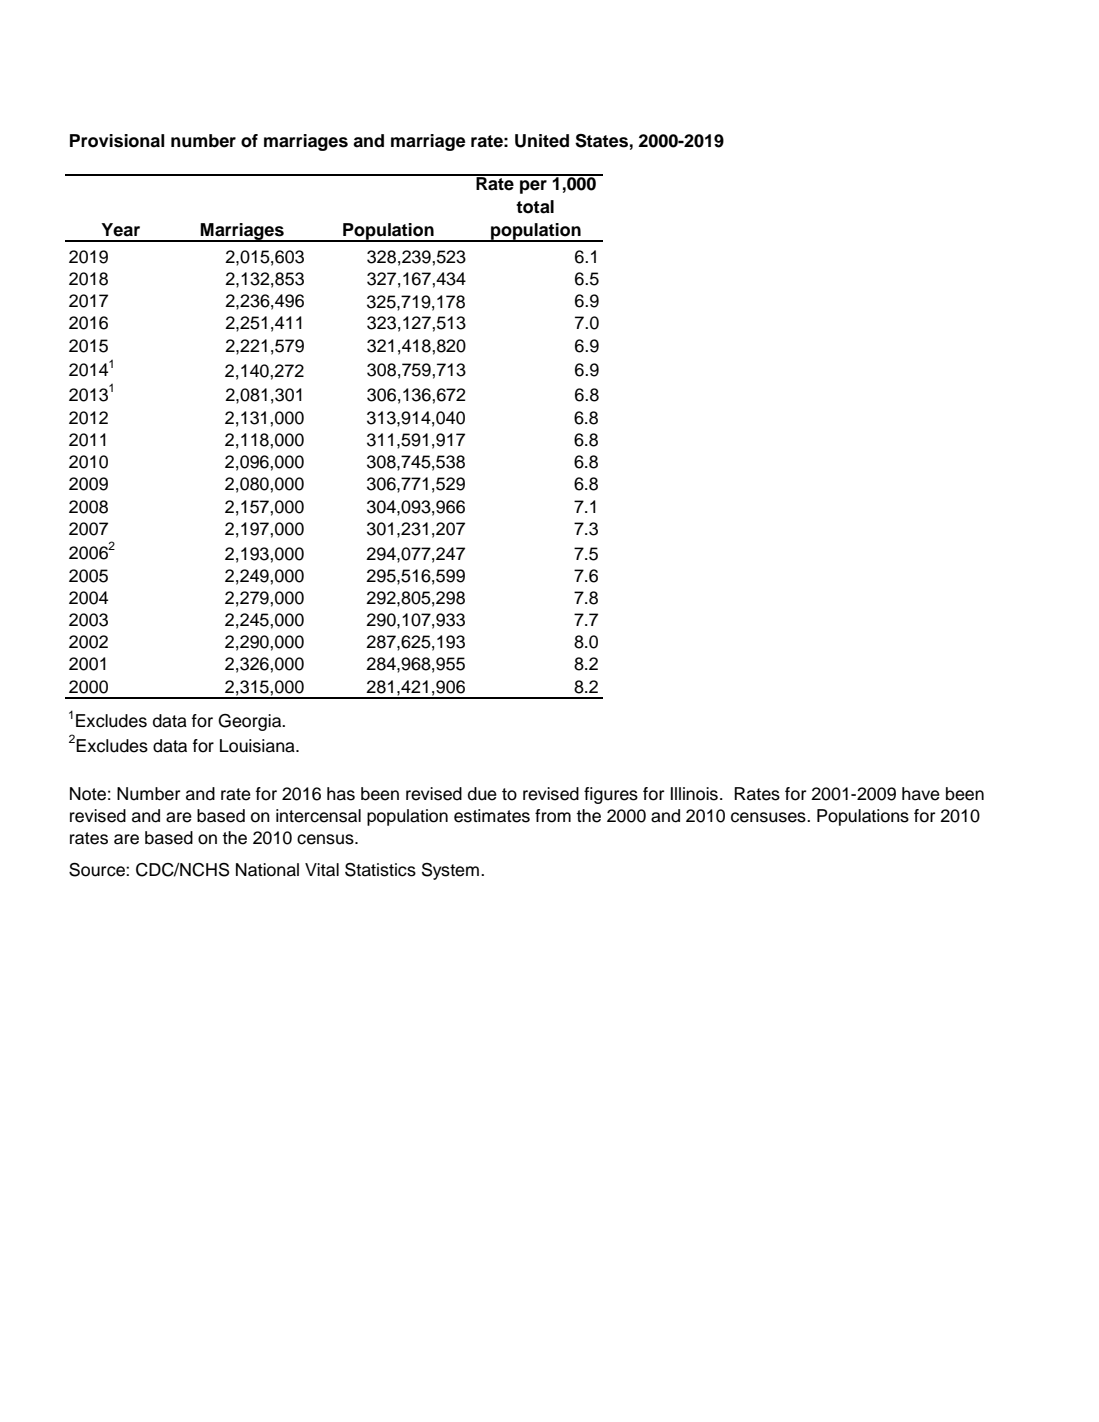  Describe the element at coordinates (117, 141) in the screenshot. I see `Provisional` at that location.
